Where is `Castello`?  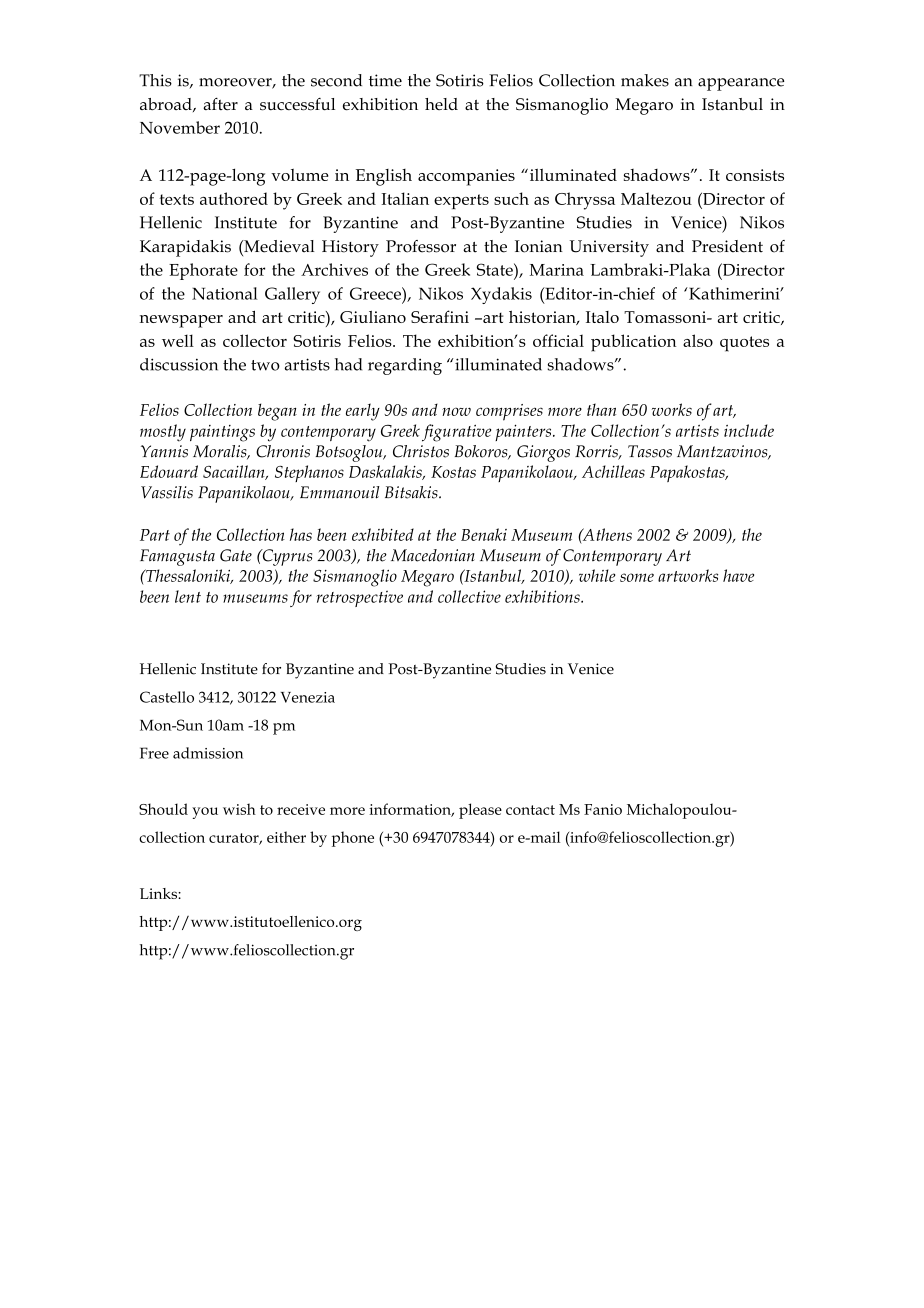 Castello is located at coordinates (167, 697).
